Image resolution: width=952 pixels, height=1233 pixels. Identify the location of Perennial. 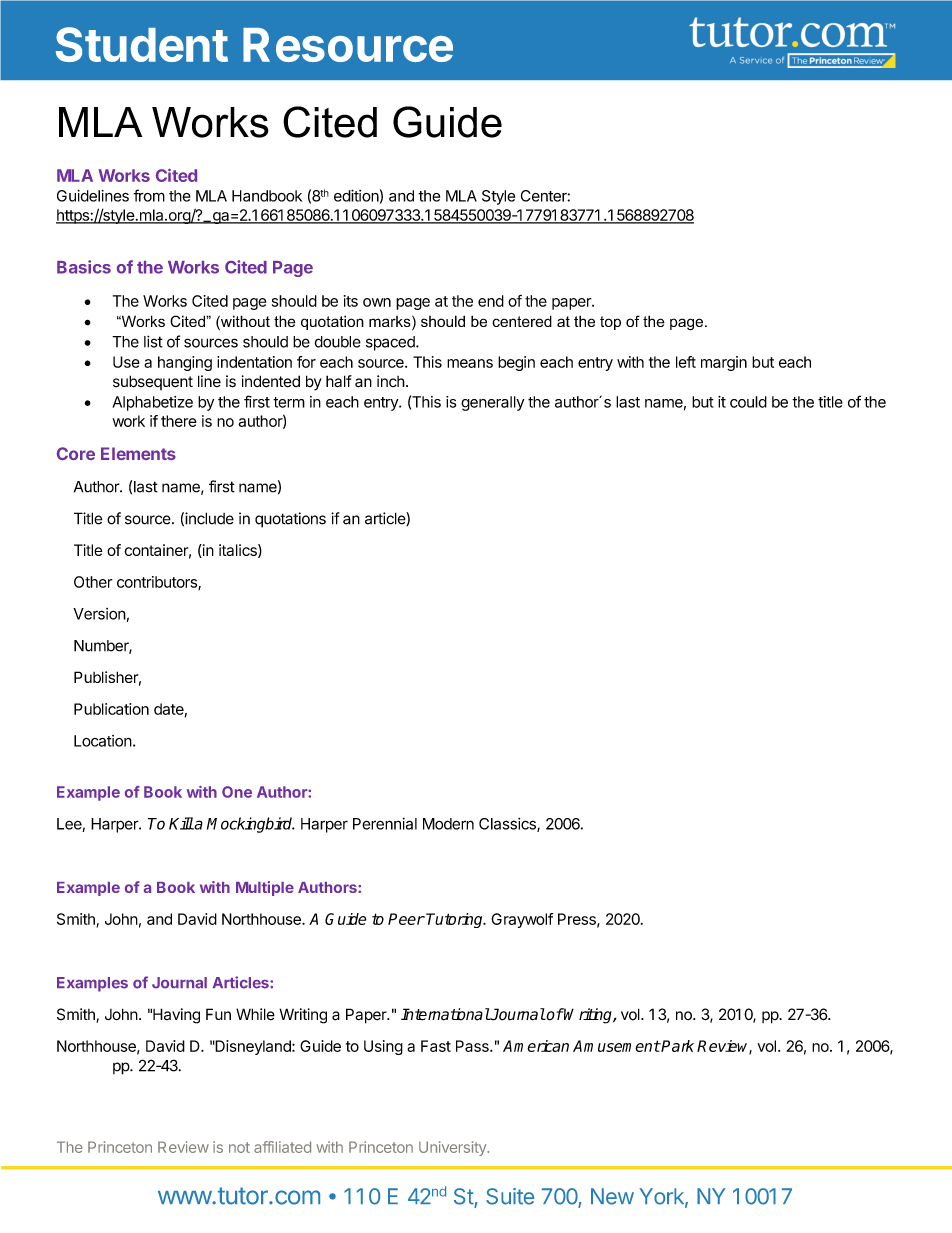
(385, 824).
